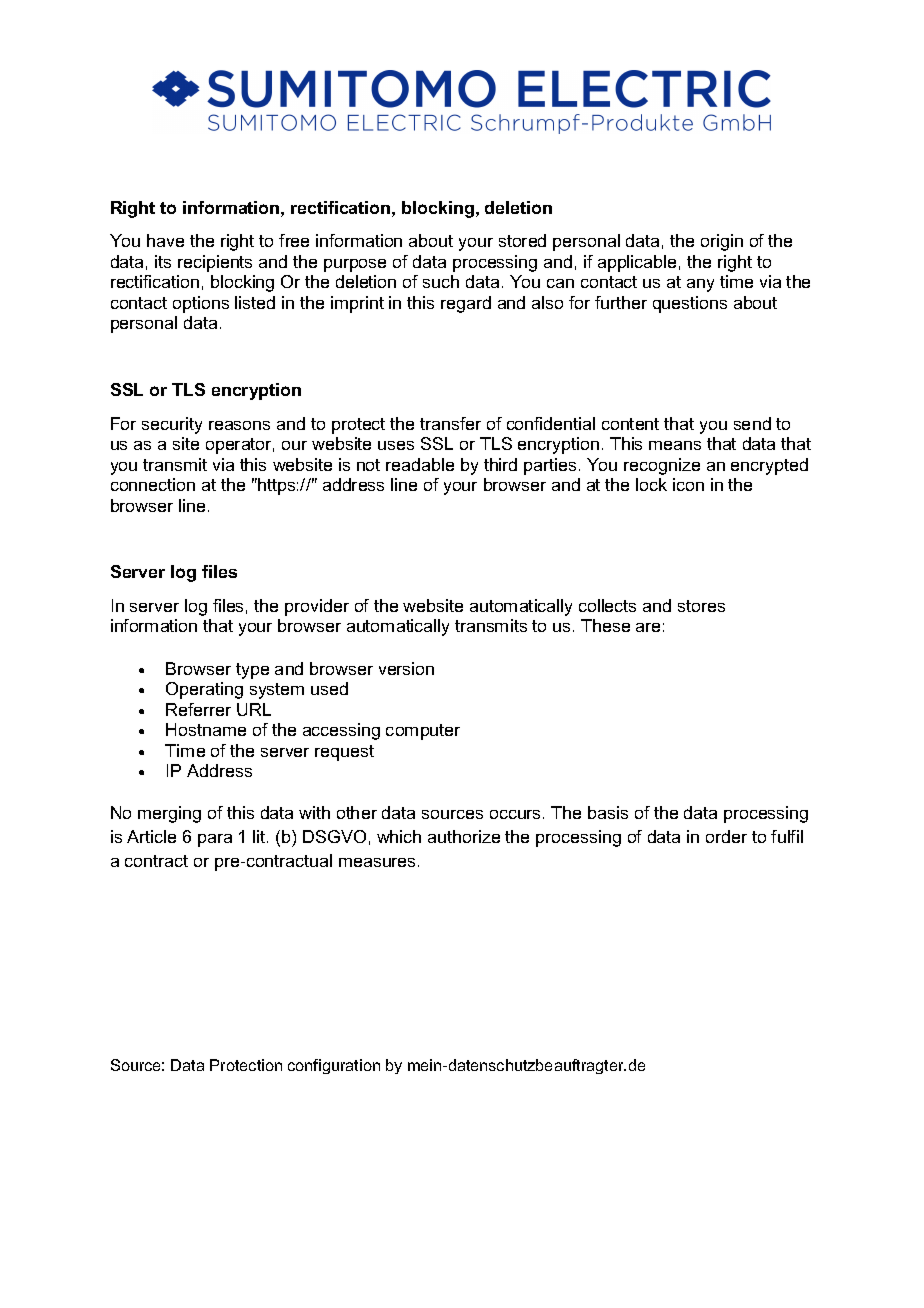 The image size is (924, 1308). Describe the element at coordinates (406, 668) in the document. I see `version` at that location.
